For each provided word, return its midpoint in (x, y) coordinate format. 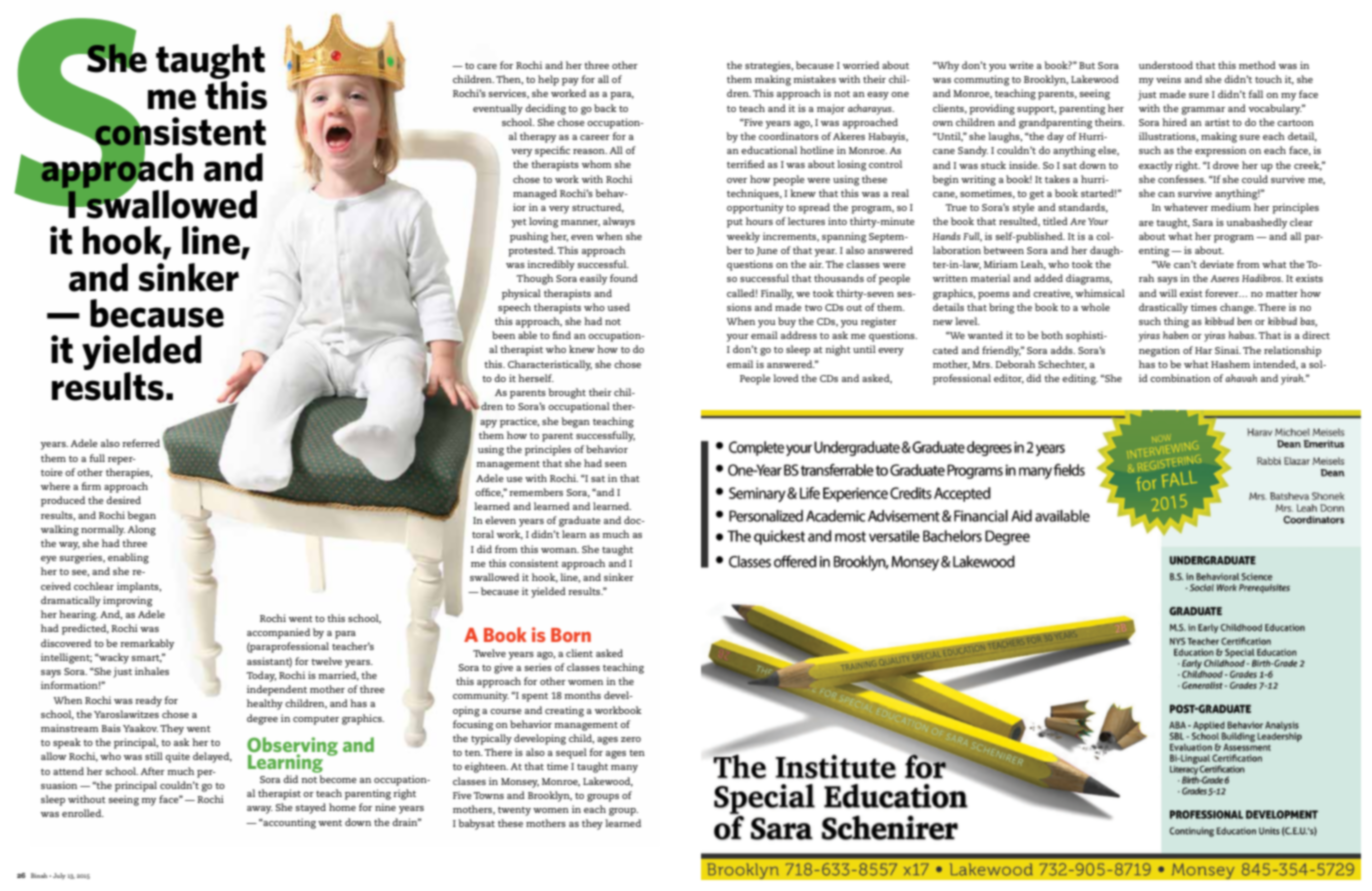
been (503, 335)
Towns (488, 795)
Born (571, 635)
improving (127, 601)
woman (560, 550)
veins (1168, 79)
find (561, 335)
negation (1159, 351)
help (548, 80)
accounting (288, 823)
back (605, 108)
